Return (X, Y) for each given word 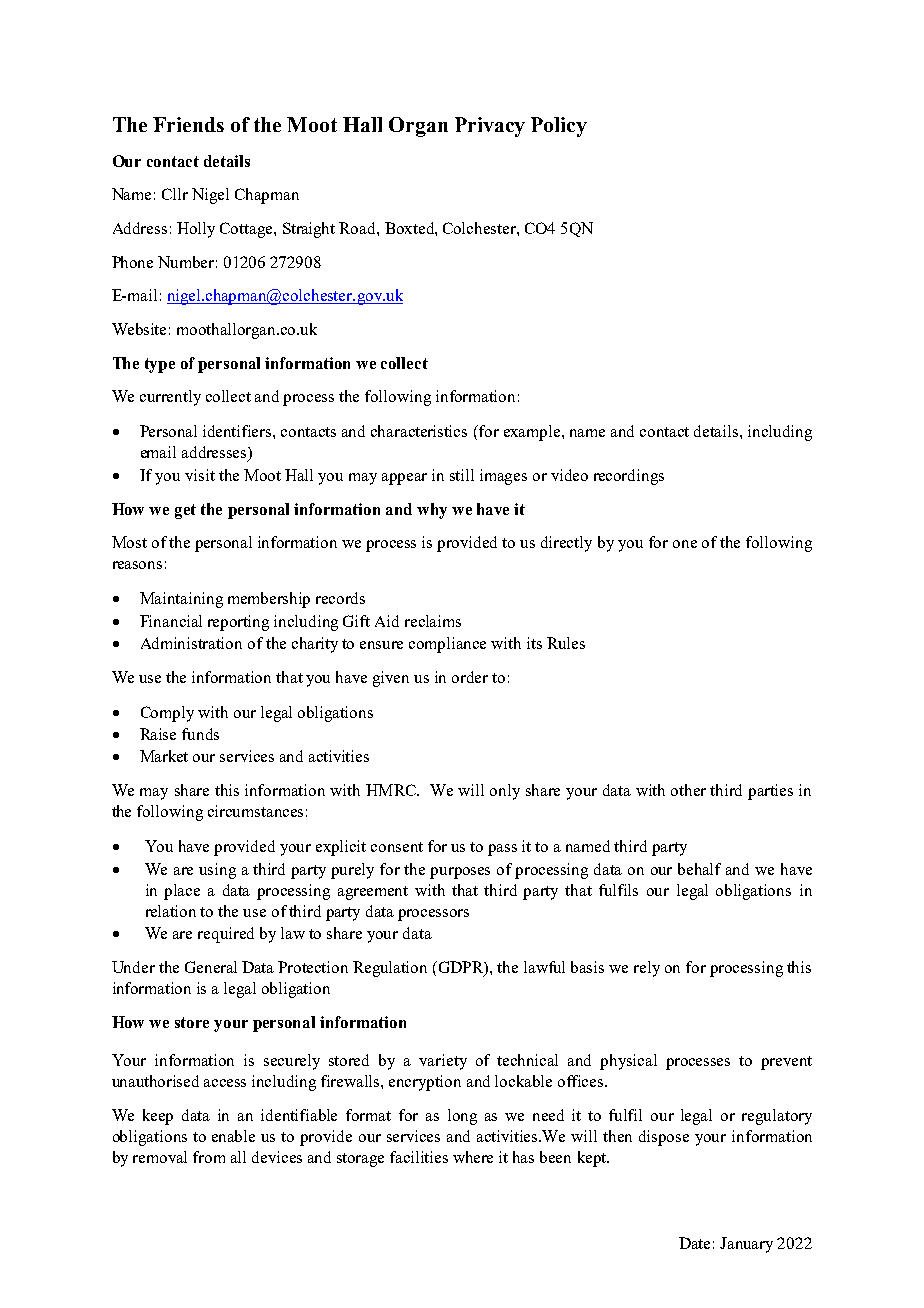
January (746, 1245)
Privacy (490, 127)
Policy (559, 127)
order (470, 677)
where (473, 1157)
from (209, 1157)
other (688, 790)
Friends (188, 124)
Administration (191, 643)
